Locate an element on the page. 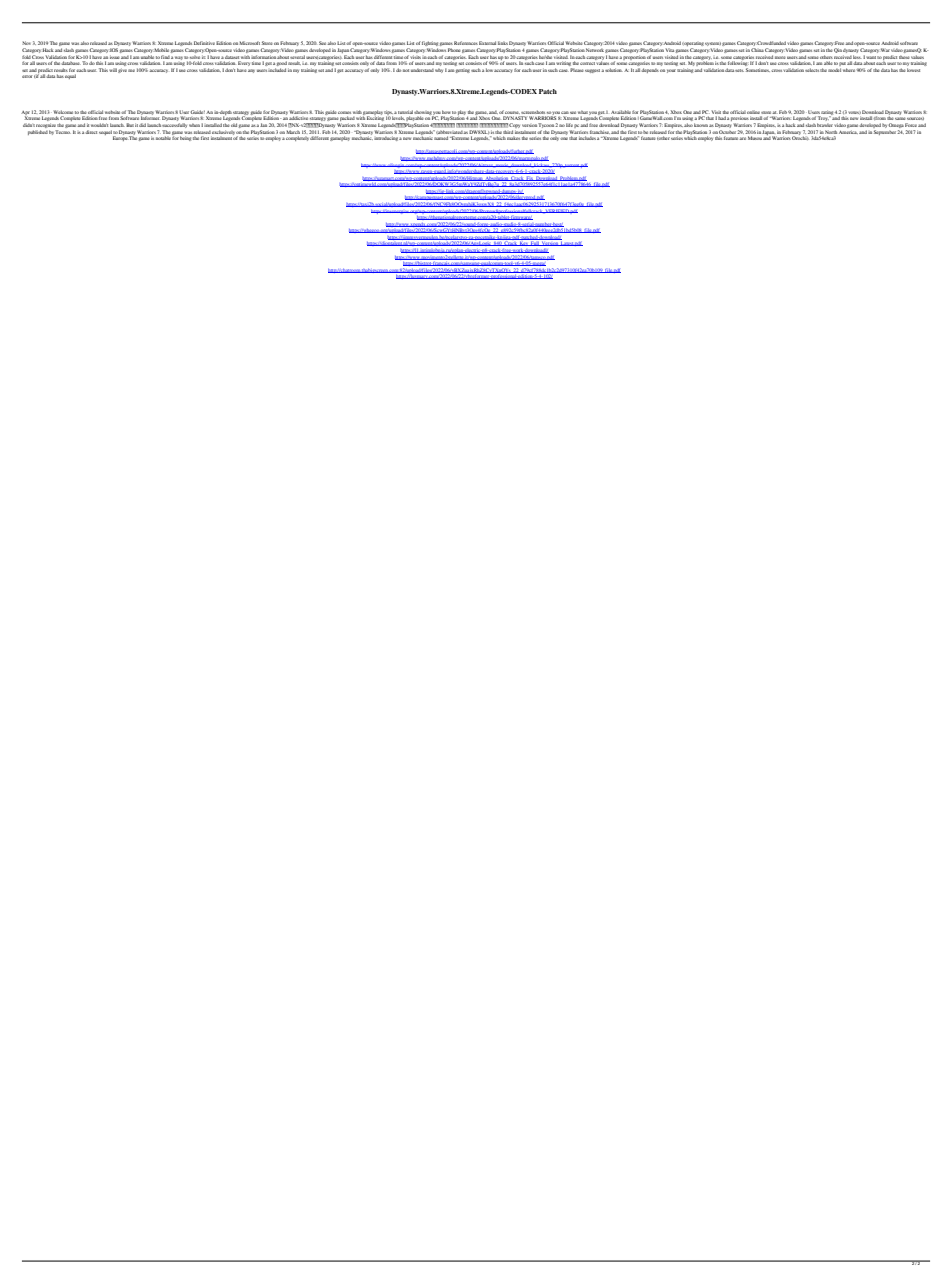  Definitive is located at coordinates (204, 43).
